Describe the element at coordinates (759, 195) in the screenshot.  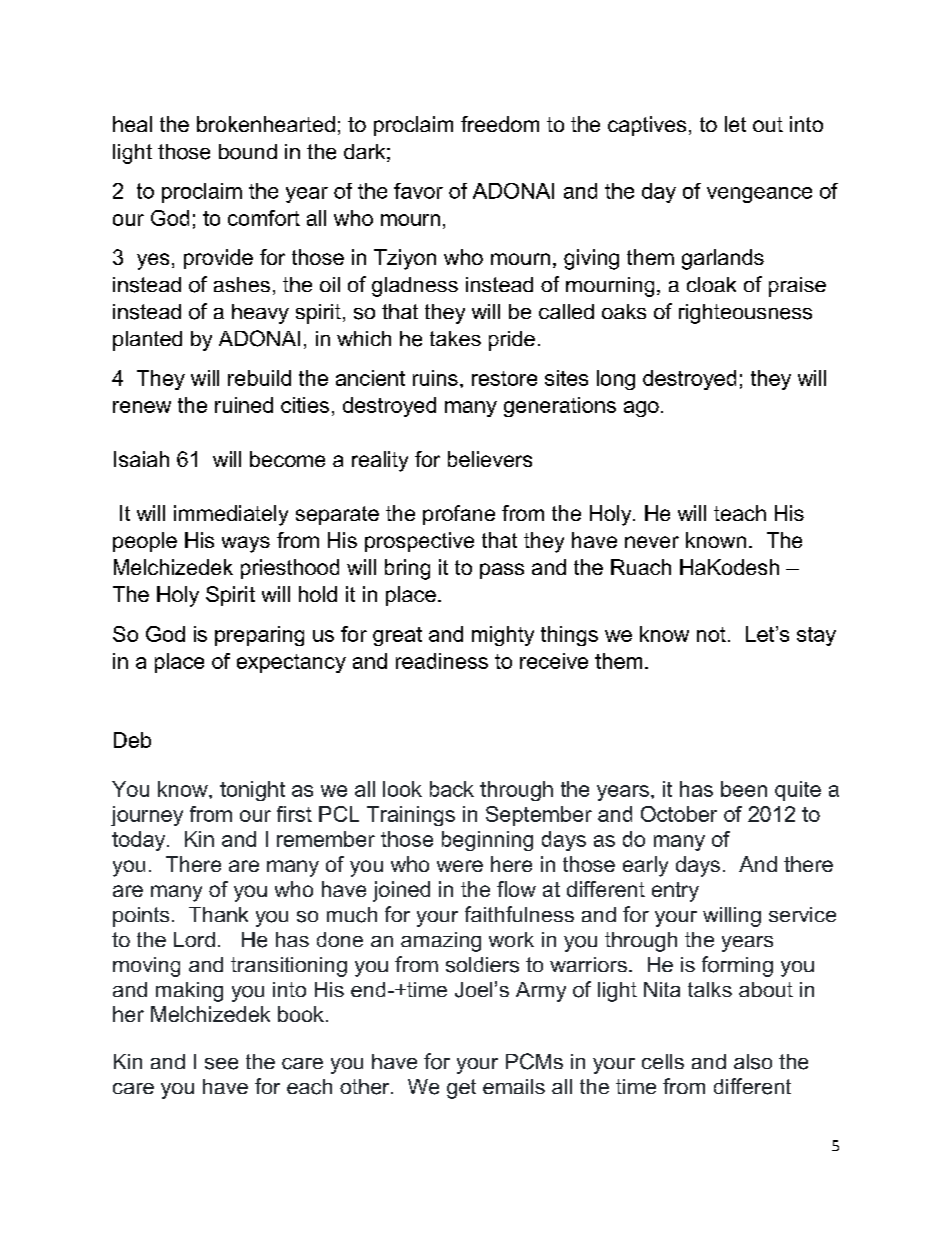
I see `vengeance` at that location.
